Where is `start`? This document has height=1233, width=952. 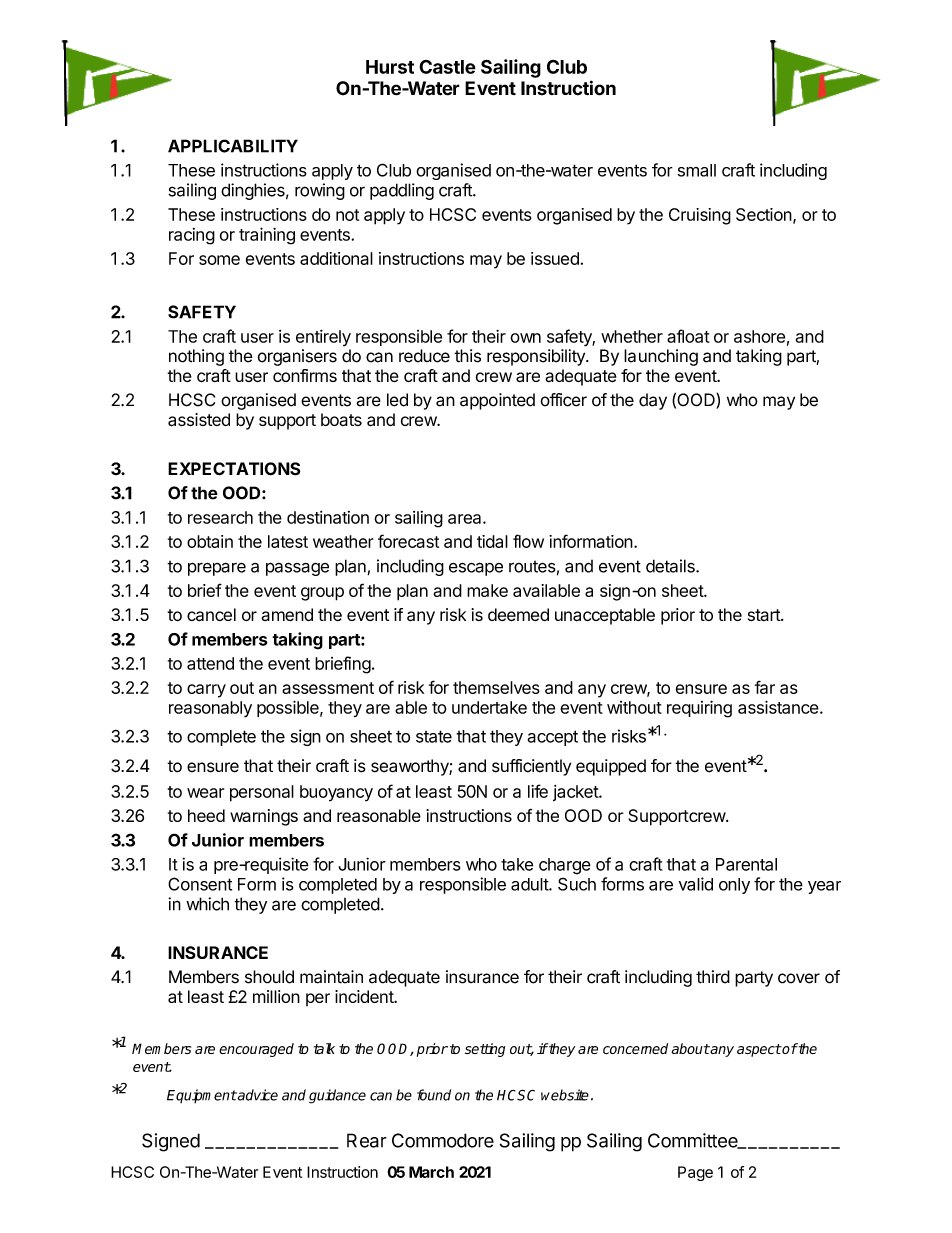
start is located at coordinates (765, 615).
